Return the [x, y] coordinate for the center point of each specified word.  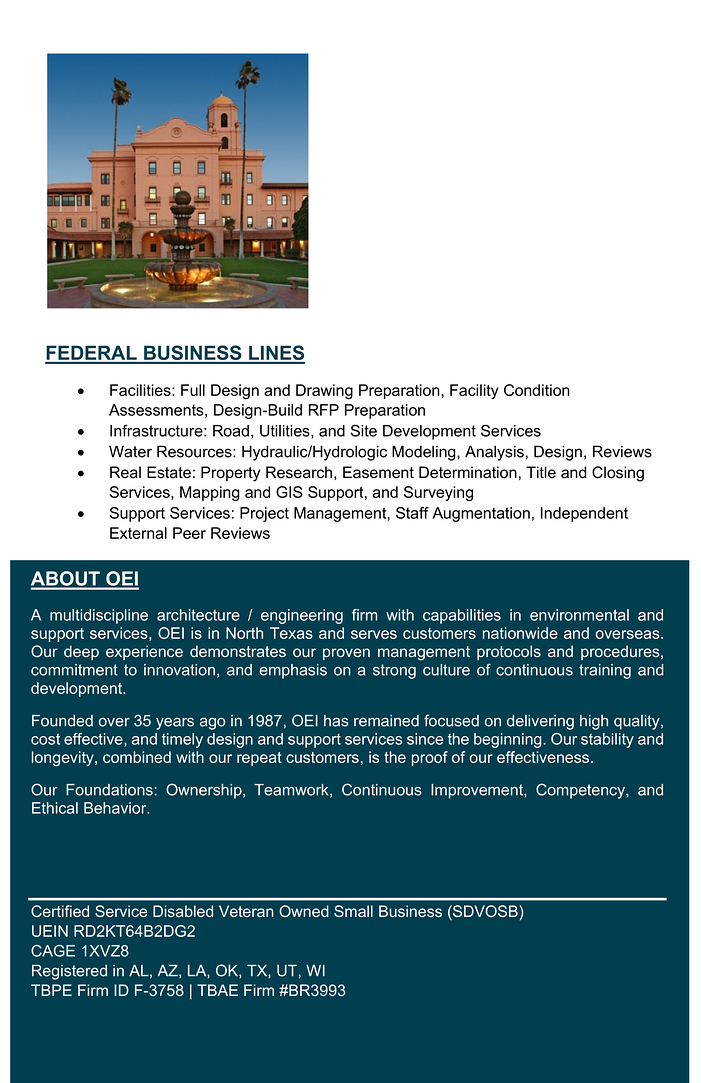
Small [353, 911]
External [138, 533]
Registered [69, 972]
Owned [304, 911]
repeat [259, 759]
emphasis [293, 671]
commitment [74, 670]
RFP [324, 410]
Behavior [116, 808]
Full [193, 390]
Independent [584, 514]
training [605, 671]
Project [264, 514]
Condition [537, 390]
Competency [581, 791]
